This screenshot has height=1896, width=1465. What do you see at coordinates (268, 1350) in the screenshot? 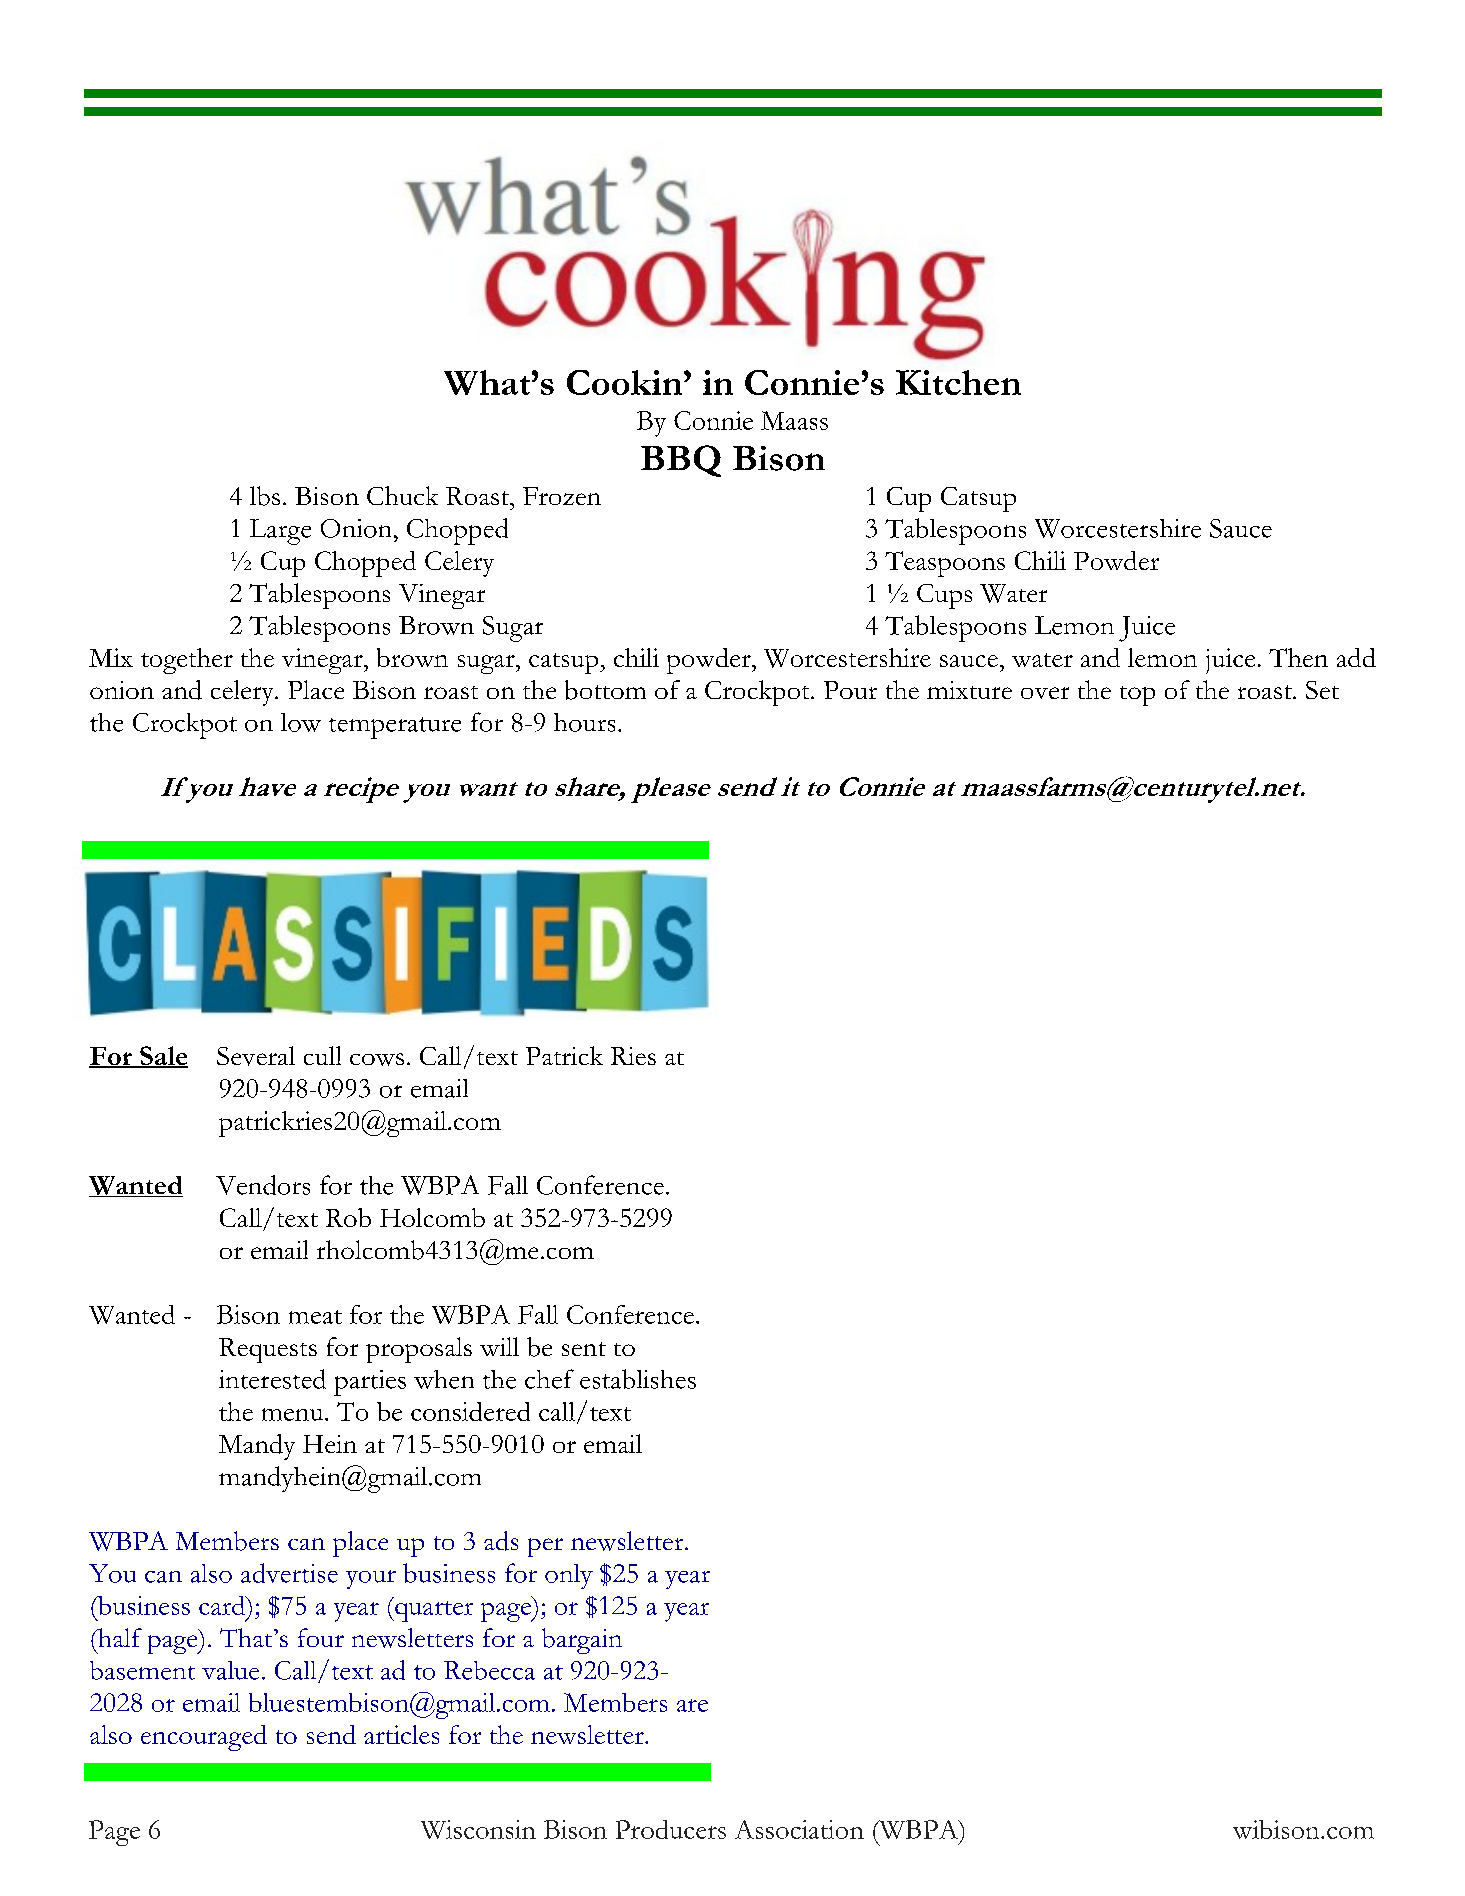
I see `Requests` at bounding box center [268, 1350].
